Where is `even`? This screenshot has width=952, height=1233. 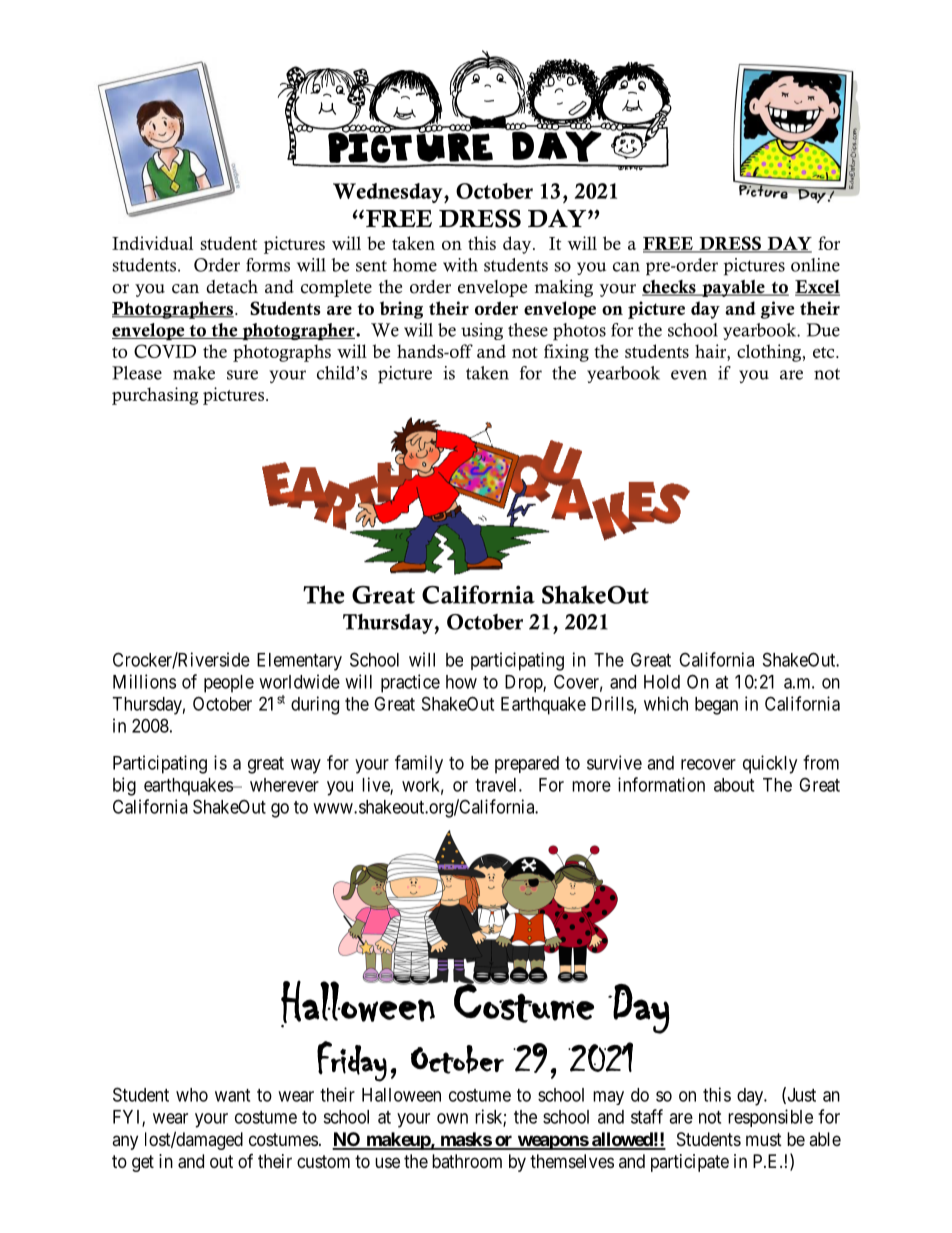 even is located at coordinates (689, 375).
